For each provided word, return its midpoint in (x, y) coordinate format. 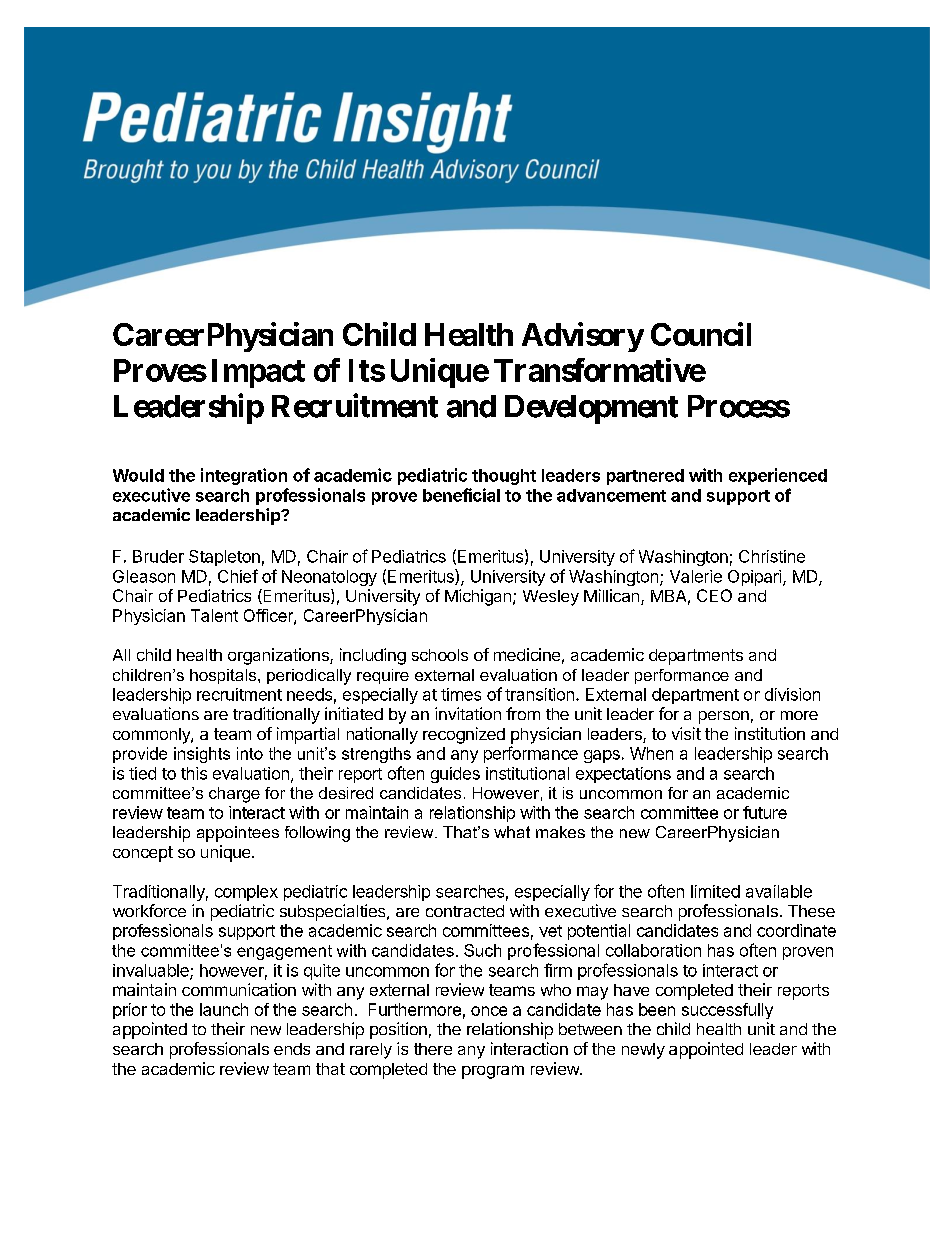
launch (224, 1009)
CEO (714, 595)
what (512, 832)
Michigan (478, 597)
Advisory (583, 337)
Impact (258, 373)
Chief (238, 576)
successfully (727, 1011)
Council (701, 334)
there (433, 1049)
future (765, 812)
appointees (238, 834)
